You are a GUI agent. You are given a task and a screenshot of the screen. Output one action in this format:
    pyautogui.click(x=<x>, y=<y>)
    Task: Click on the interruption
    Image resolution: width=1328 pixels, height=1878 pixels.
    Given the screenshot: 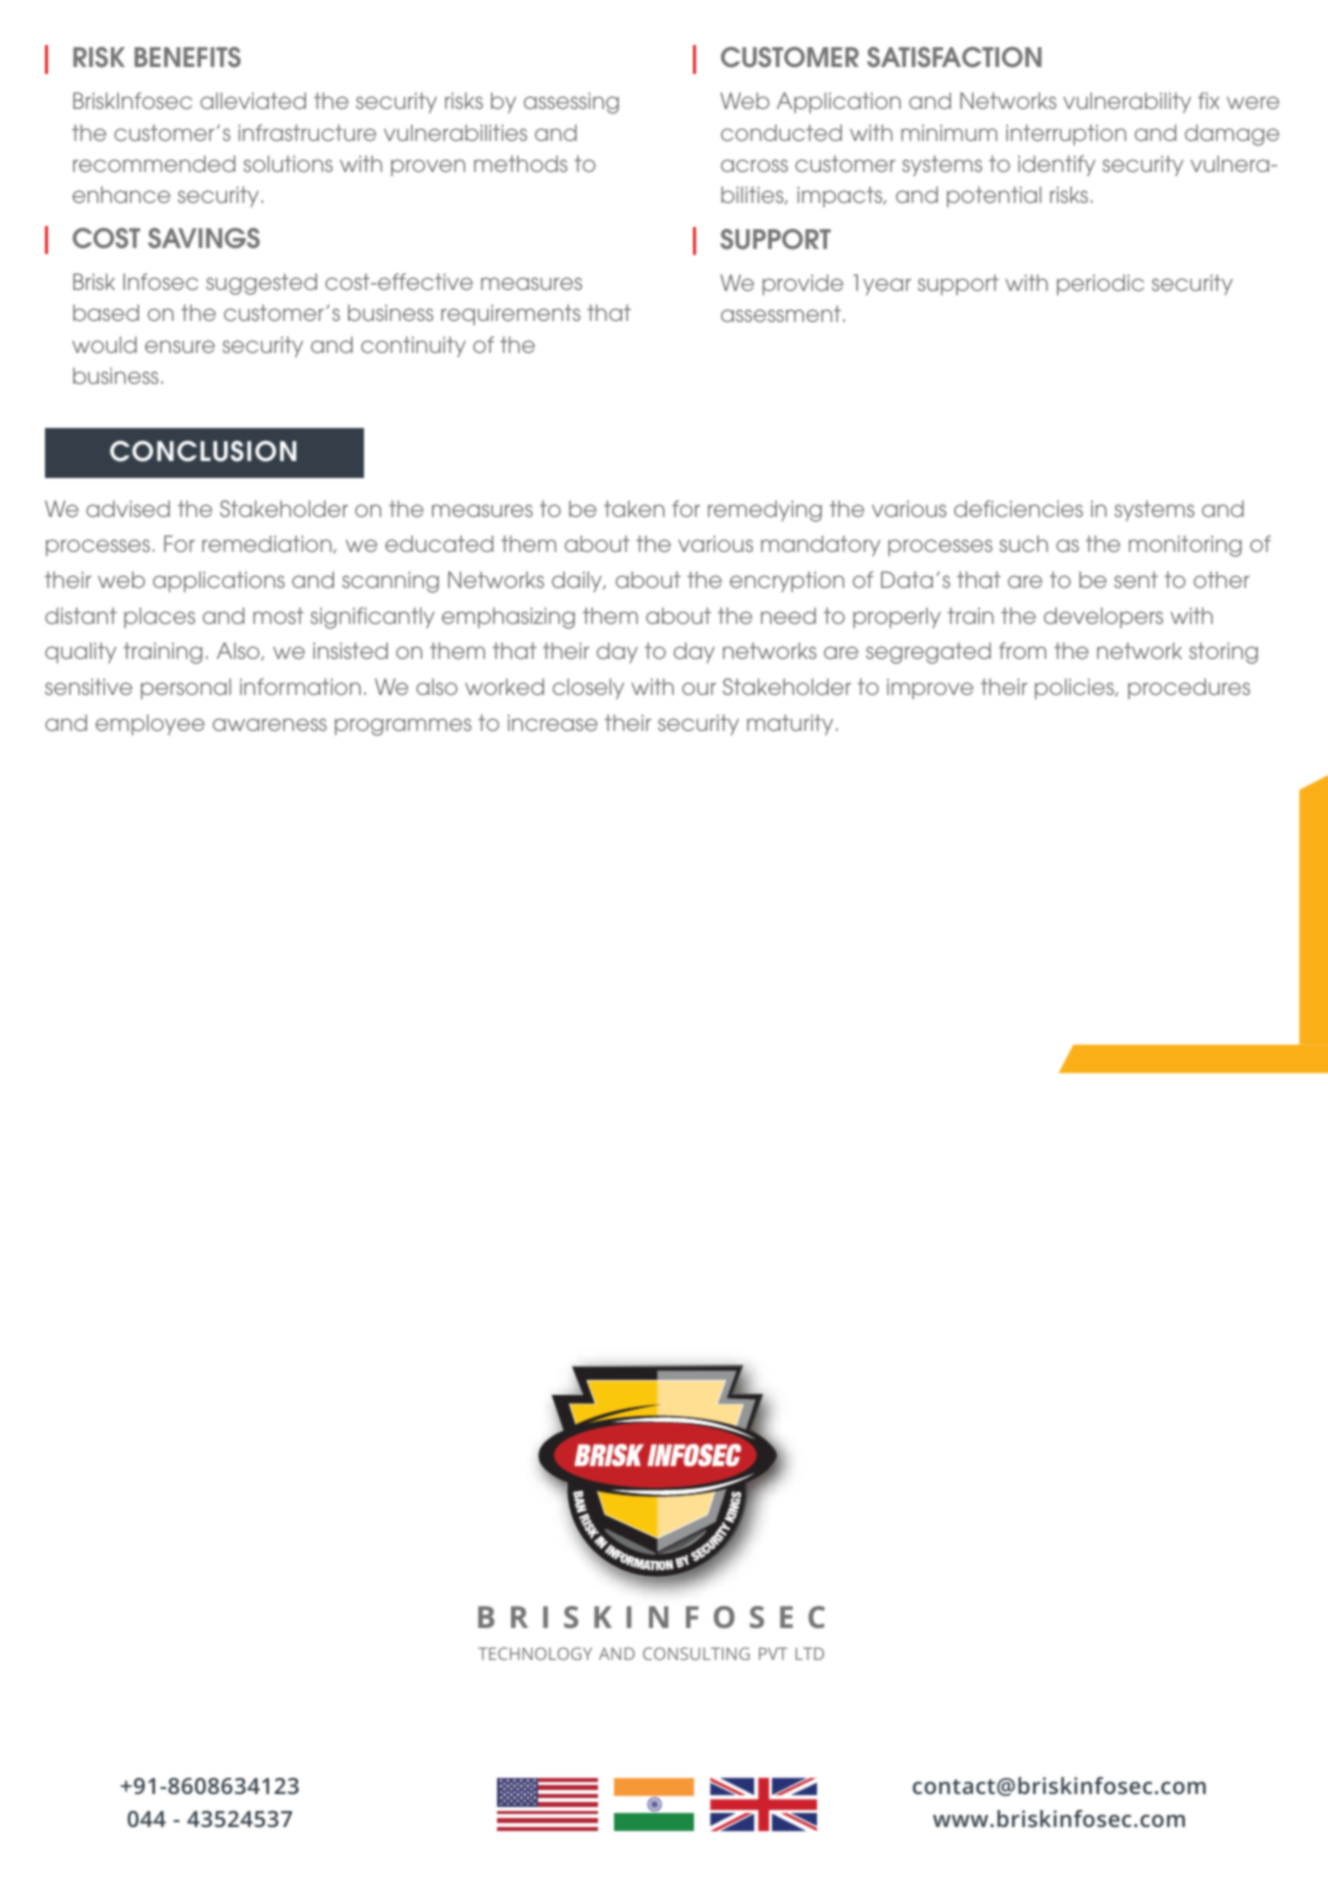 What is the action you would take?
    pyautogui.click(x=1066, y=134)
